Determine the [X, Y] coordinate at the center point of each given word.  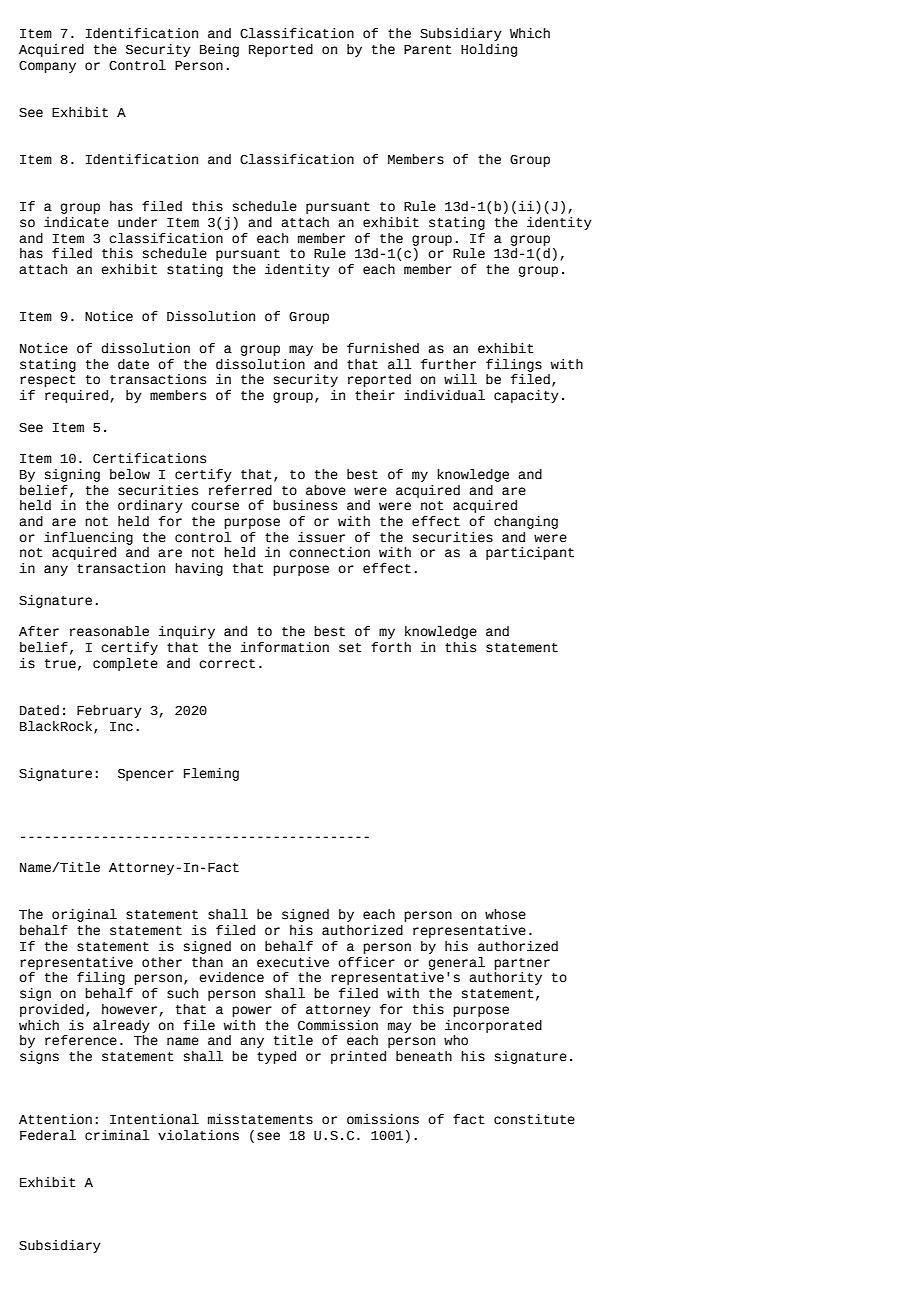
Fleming [211, 774]
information [285, 647]
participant [530, 553]
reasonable [109, 631]
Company [47, 67]
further [448, 364]
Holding [489, 50]
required [76, 396]
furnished [383, 348]
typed [276, 1057]
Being [219, 50]
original [84, 915]
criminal [117, 1135]
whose [505, 914]
